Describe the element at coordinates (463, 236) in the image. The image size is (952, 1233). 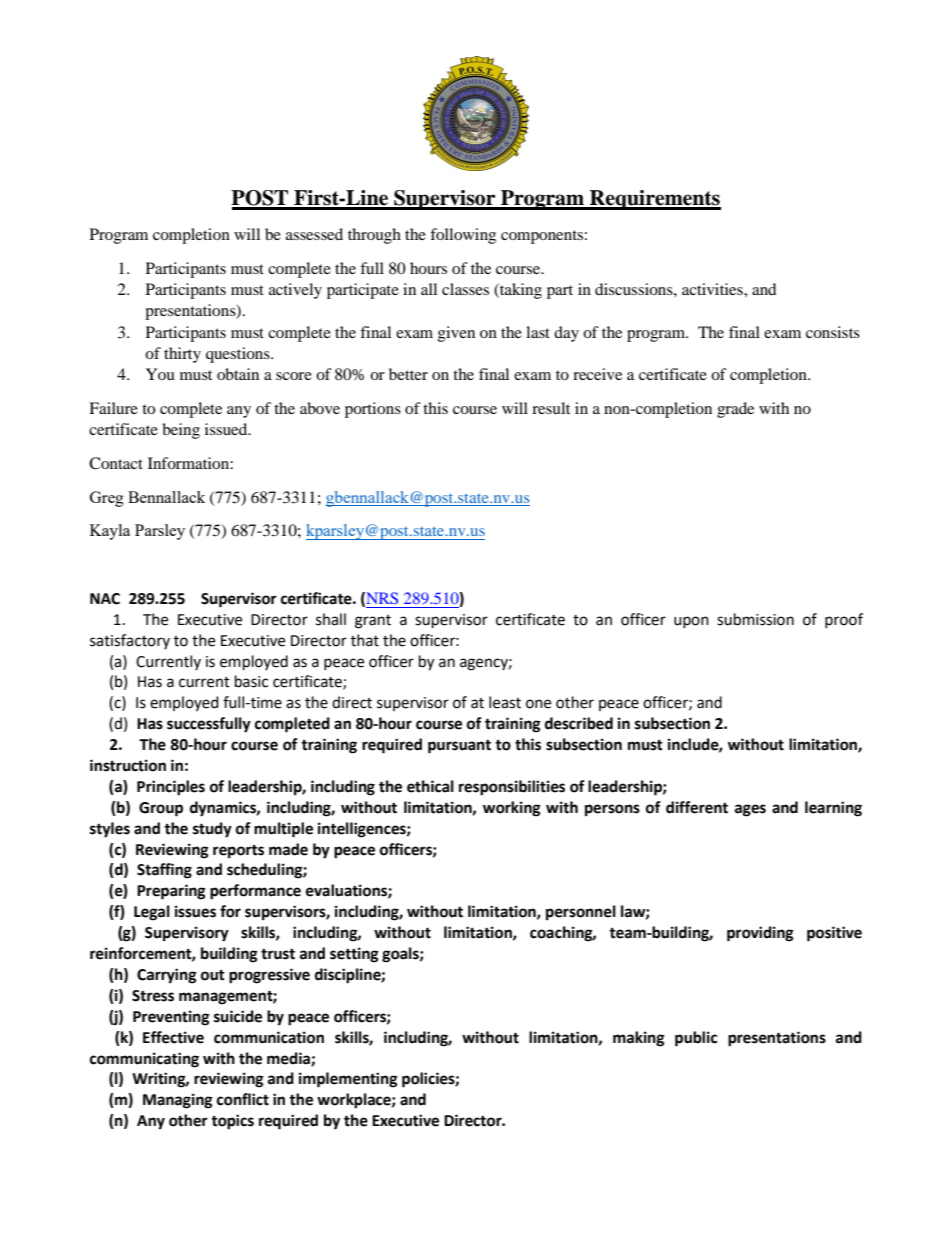
I see `following` at that location.
